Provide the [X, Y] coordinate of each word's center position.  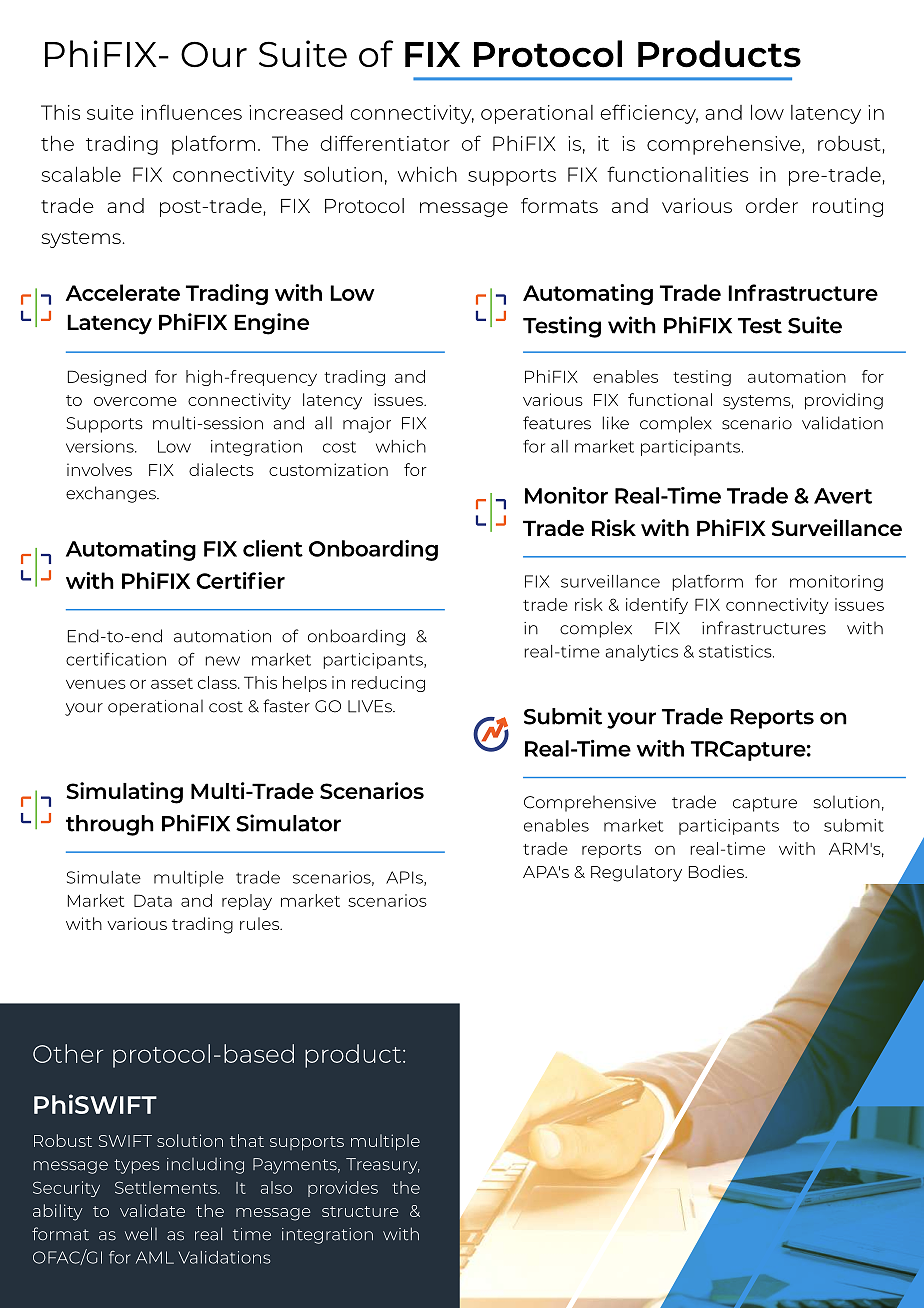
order [772, 205]
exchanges [112, 494]
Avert [843, 496]
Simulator [288, 823]
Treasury [383, 1166]
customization [328, 469]
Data [153, 900]
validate [152, 1210]
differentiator [385, 143]
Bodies [717, 871]
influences [191, 112]
